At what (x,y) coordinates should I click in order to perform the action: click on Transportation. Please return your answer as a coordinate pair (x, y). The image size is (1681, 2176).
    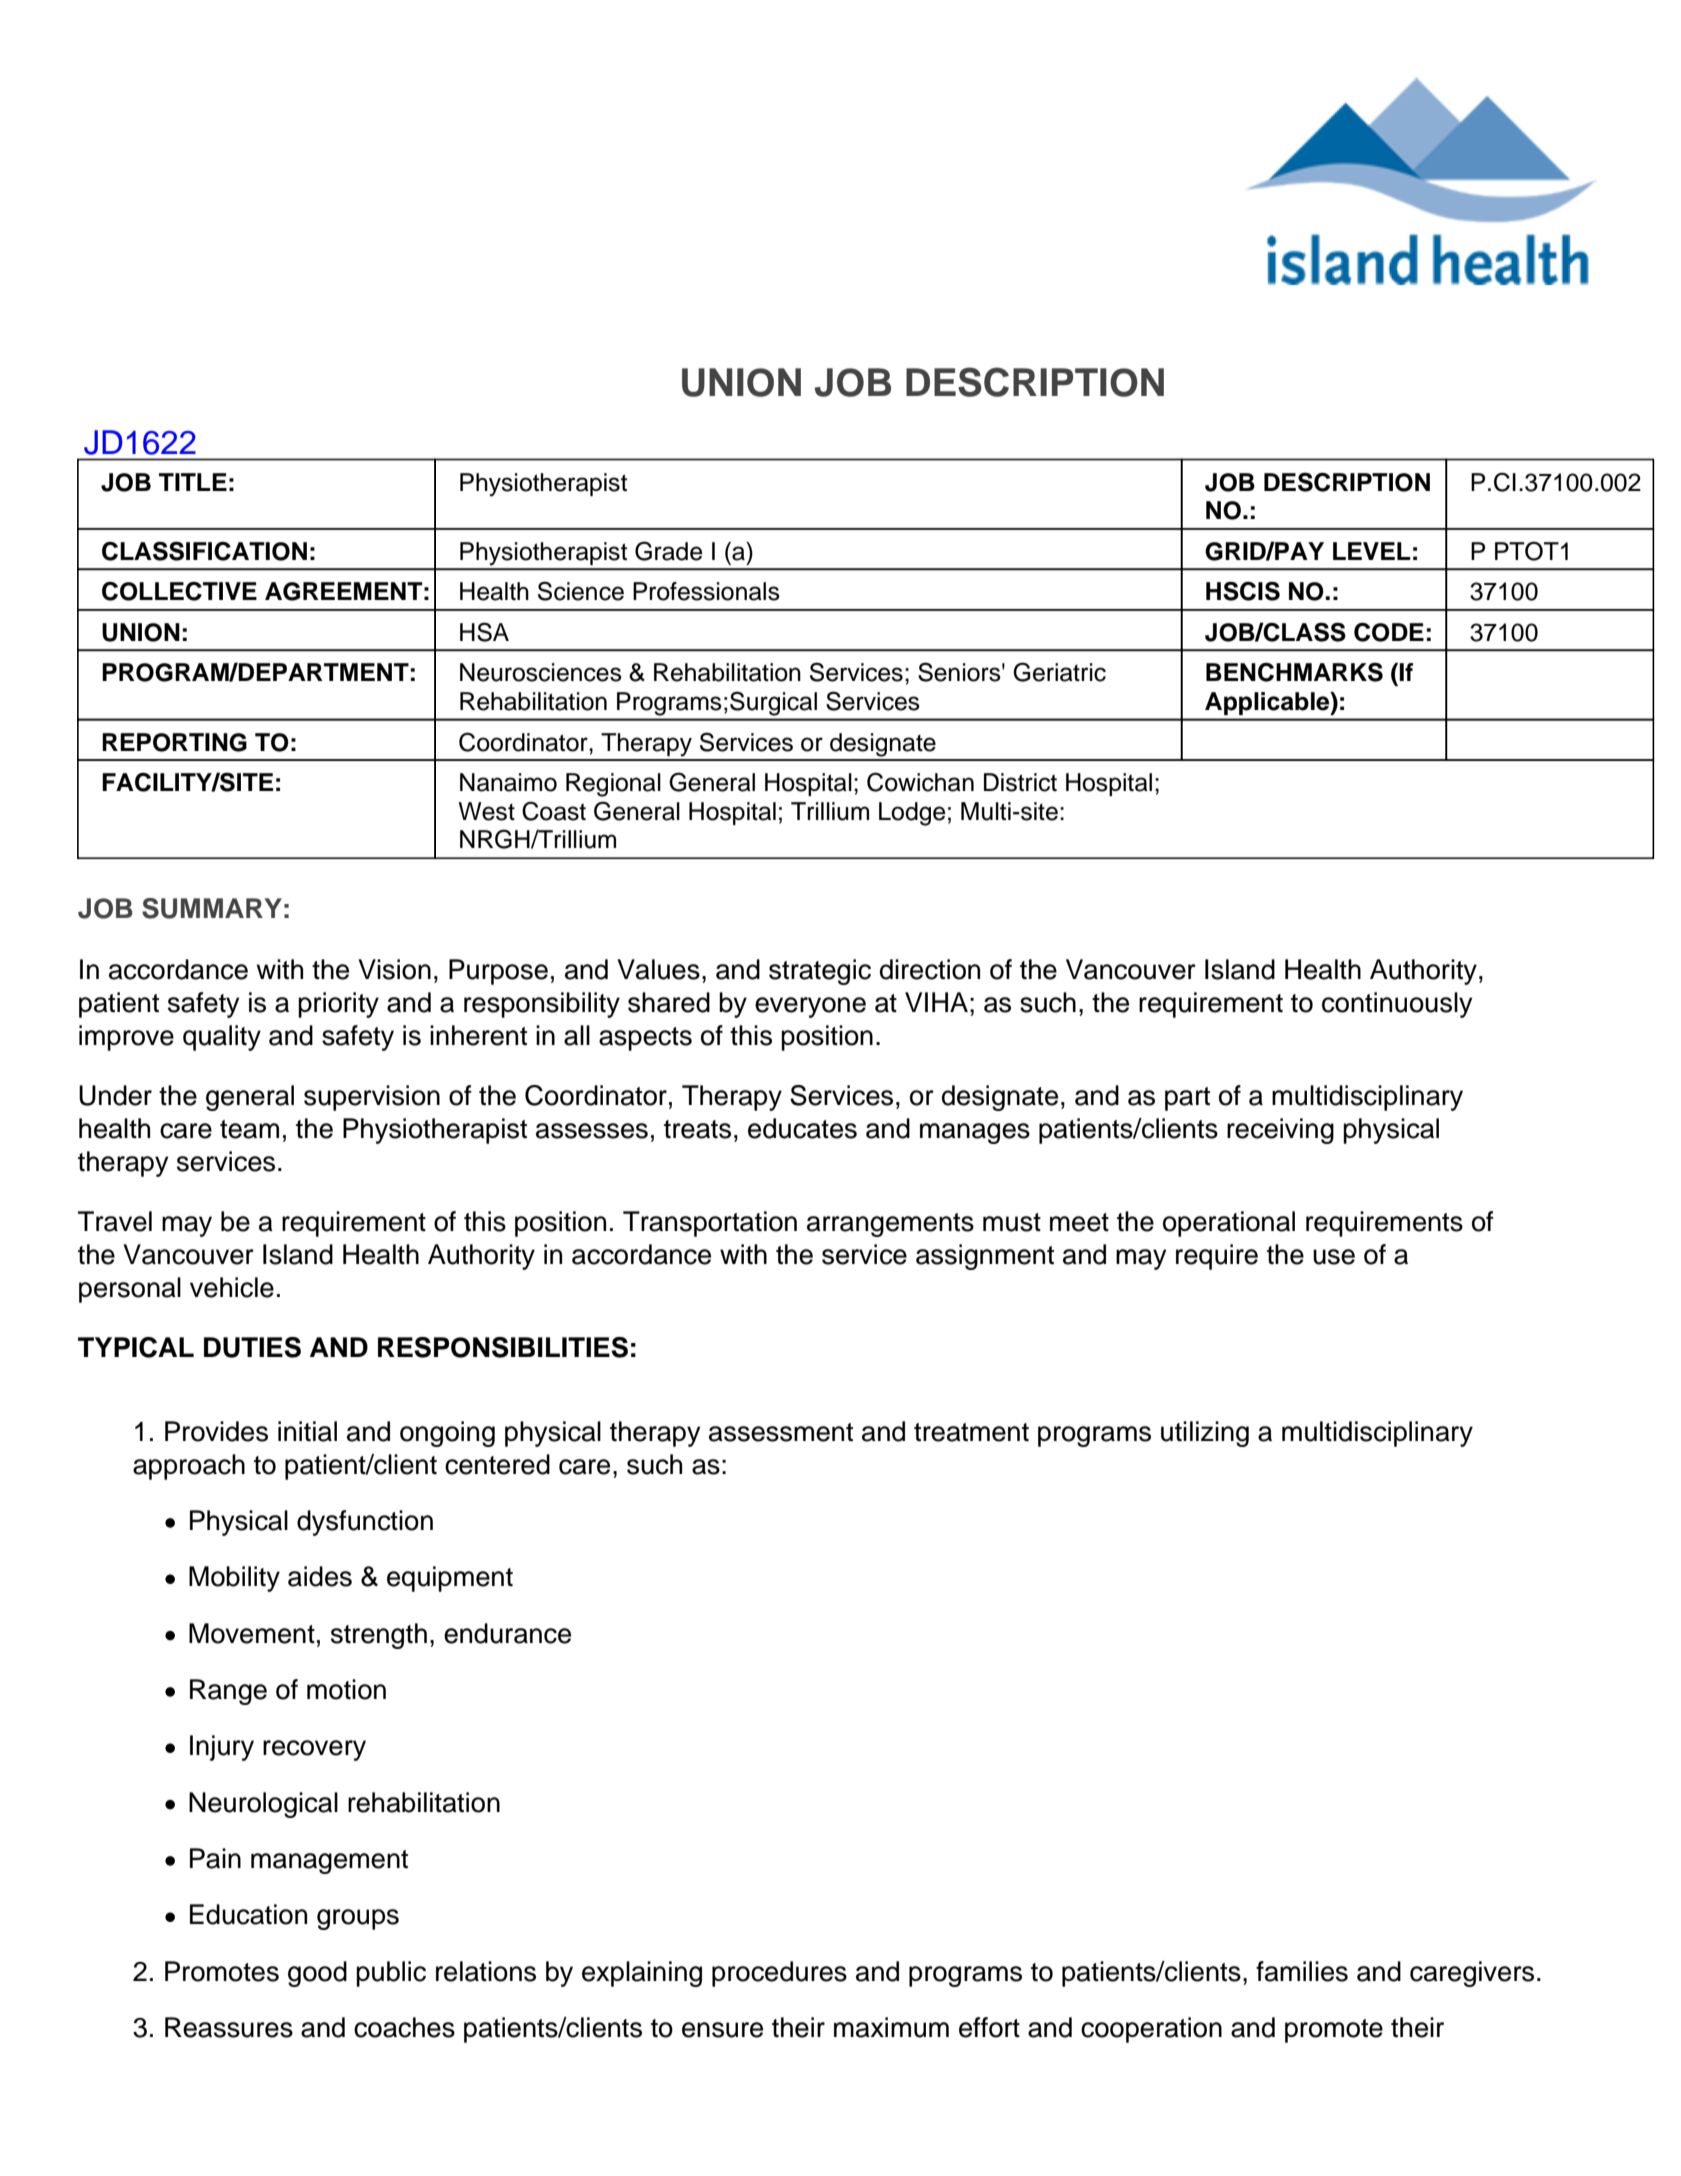
    Looking at the image, I should click on (710, 1224).
